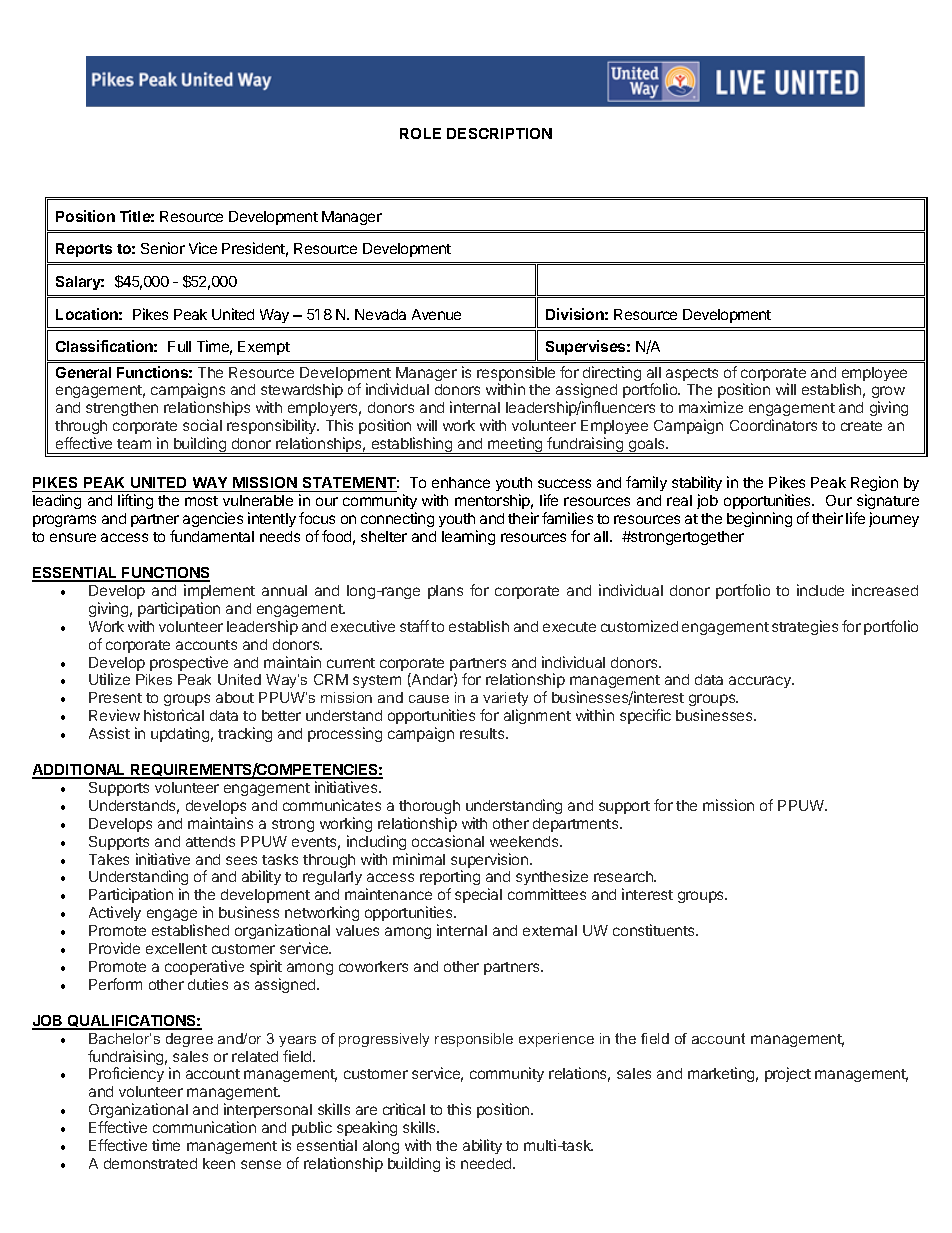 Image resolution: width=952 pixels, height=1233 pixels. Describe the element at coordinates (692, 376) in the document. I see `aspects` at that location.
